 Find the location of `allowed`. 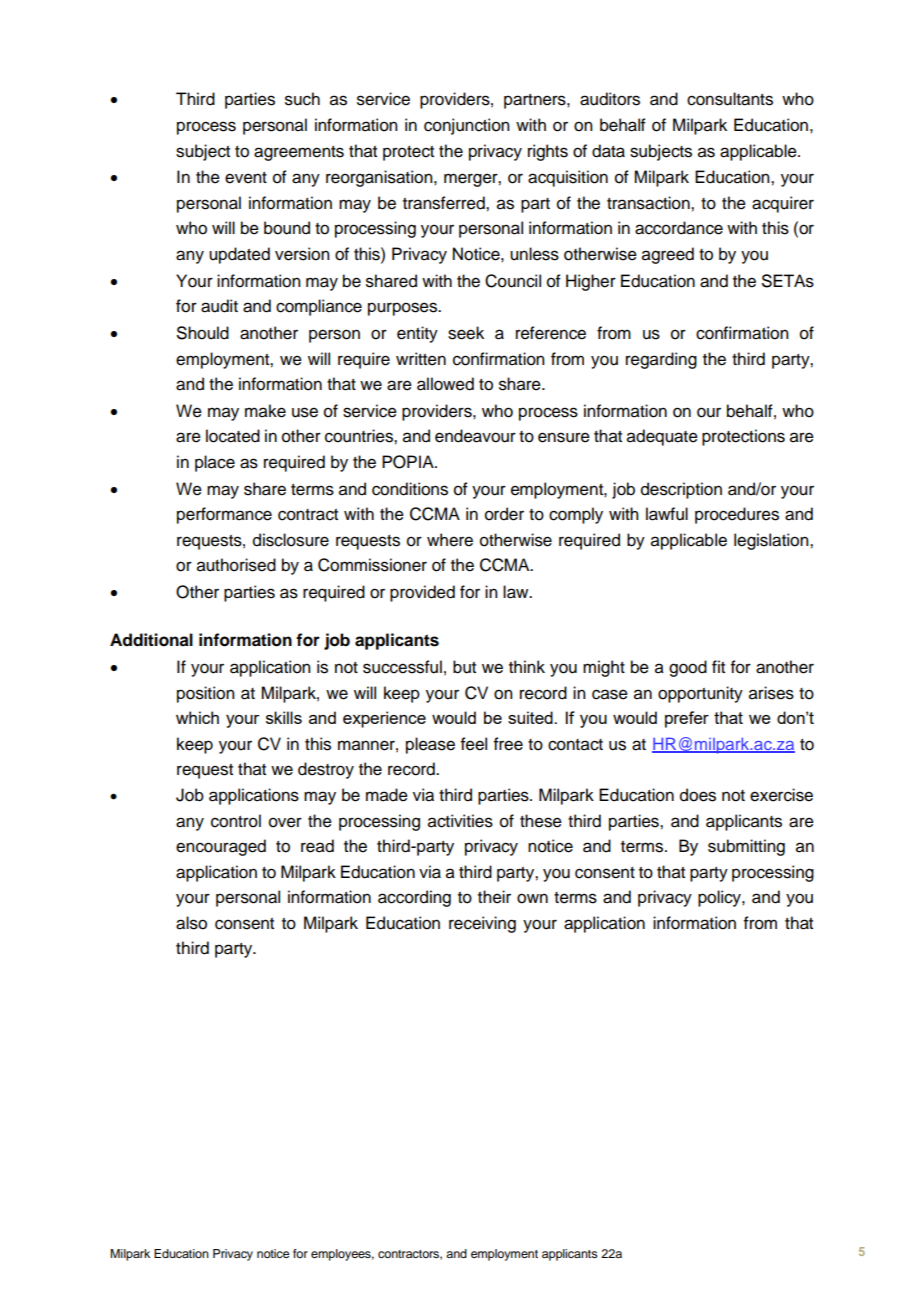

allowed is located at coordinates (445, 384).
